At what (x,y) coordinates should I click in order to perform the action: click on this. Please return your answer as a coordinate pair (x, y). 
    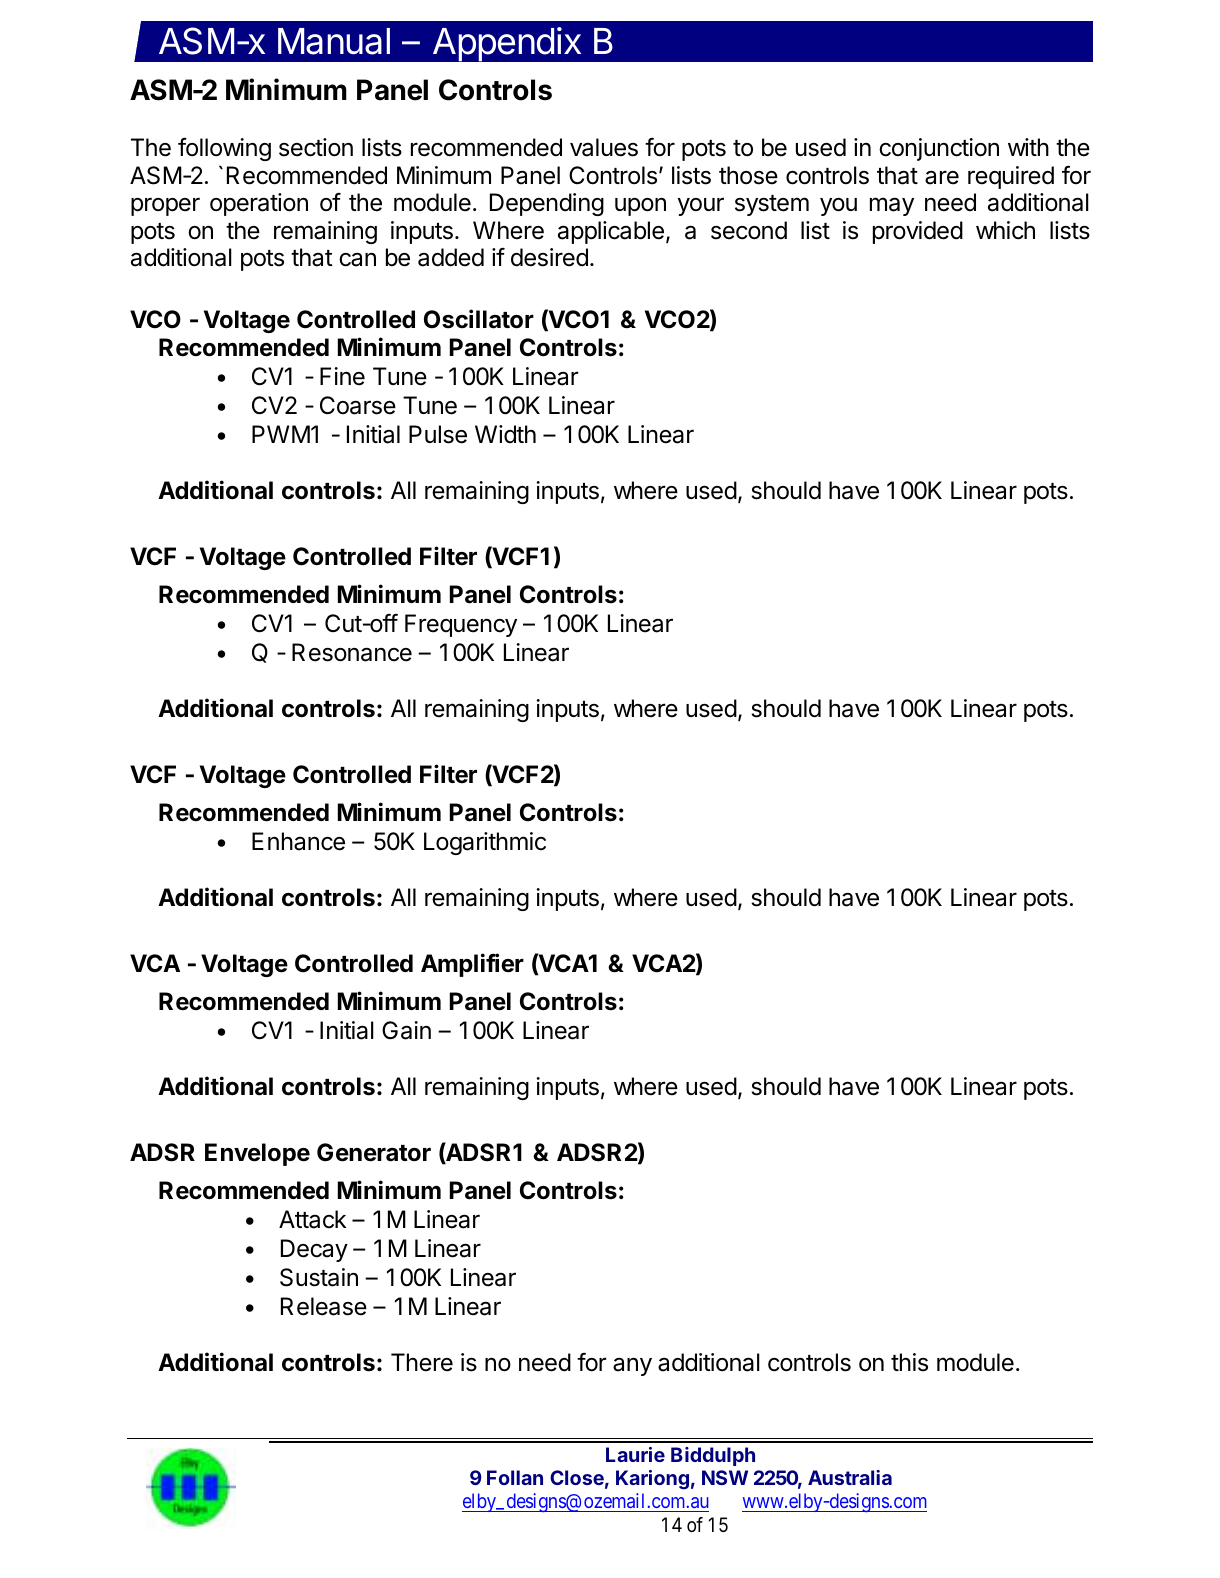
    Looking at the image, I should click on (909, 1362).
